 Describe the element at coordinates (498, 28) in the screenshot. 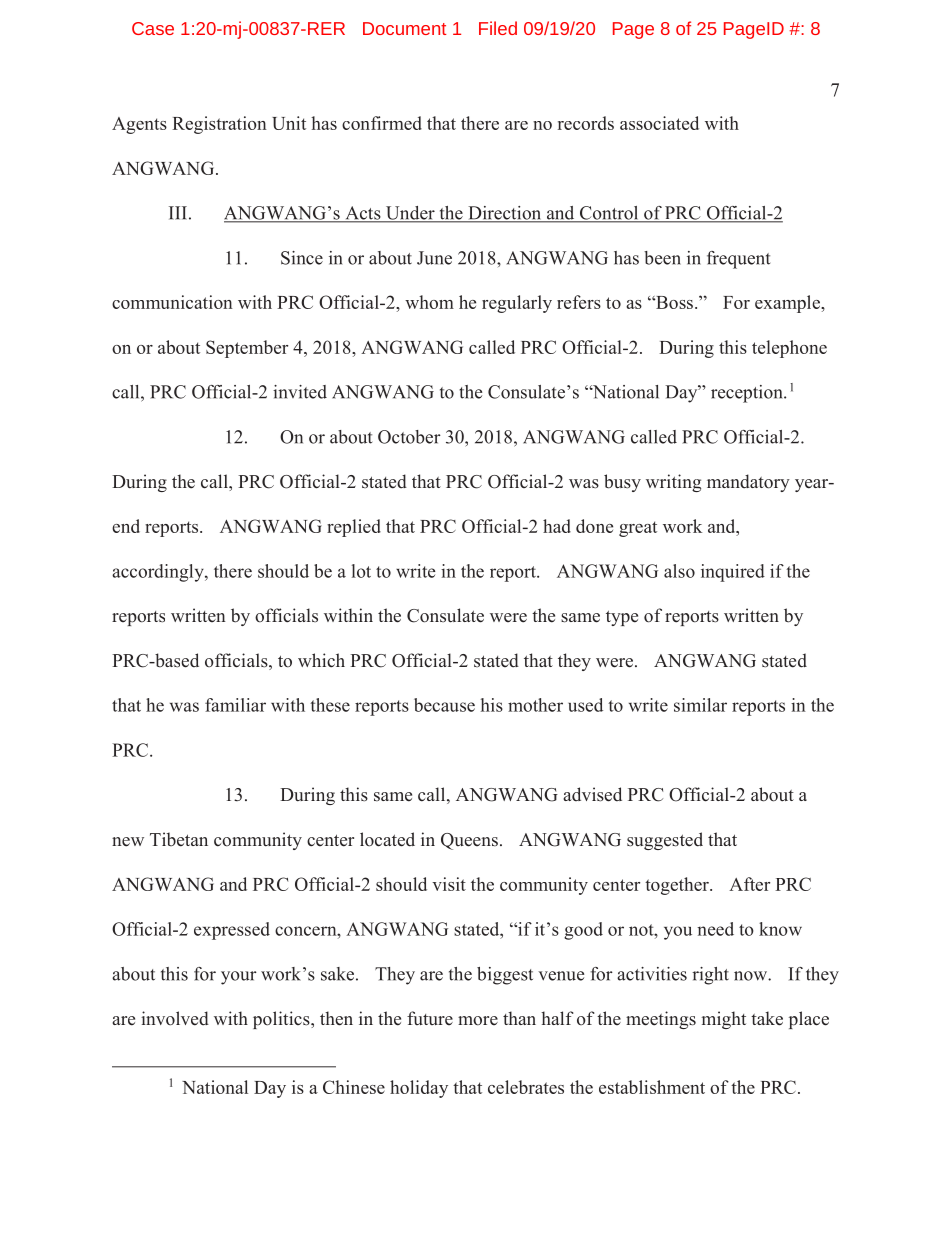

I see `Filed` at that location.
